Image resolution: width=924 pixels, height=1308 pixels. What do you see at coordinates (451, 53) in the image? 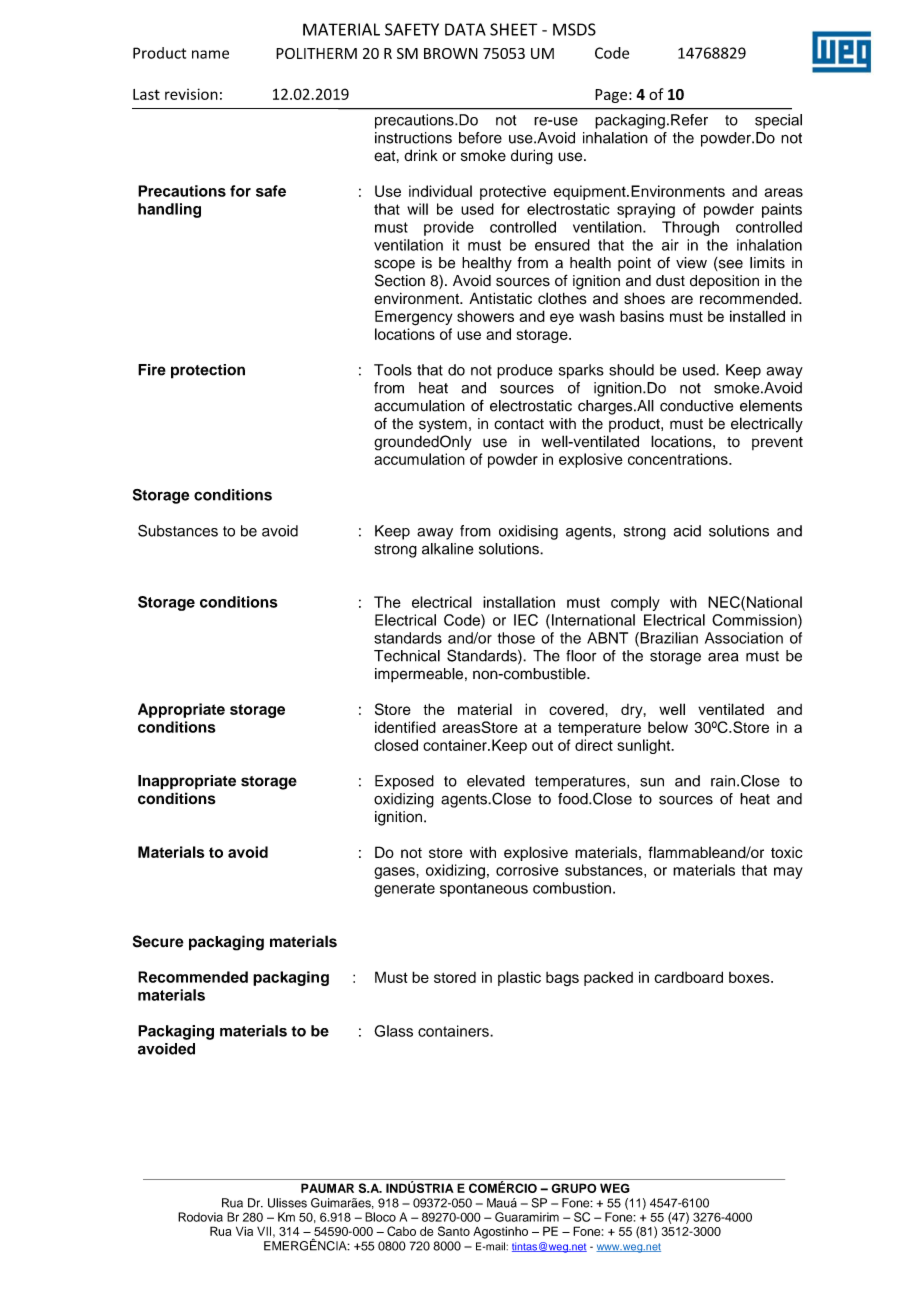
I see `BROWN` at bounding box center [451, 53].
